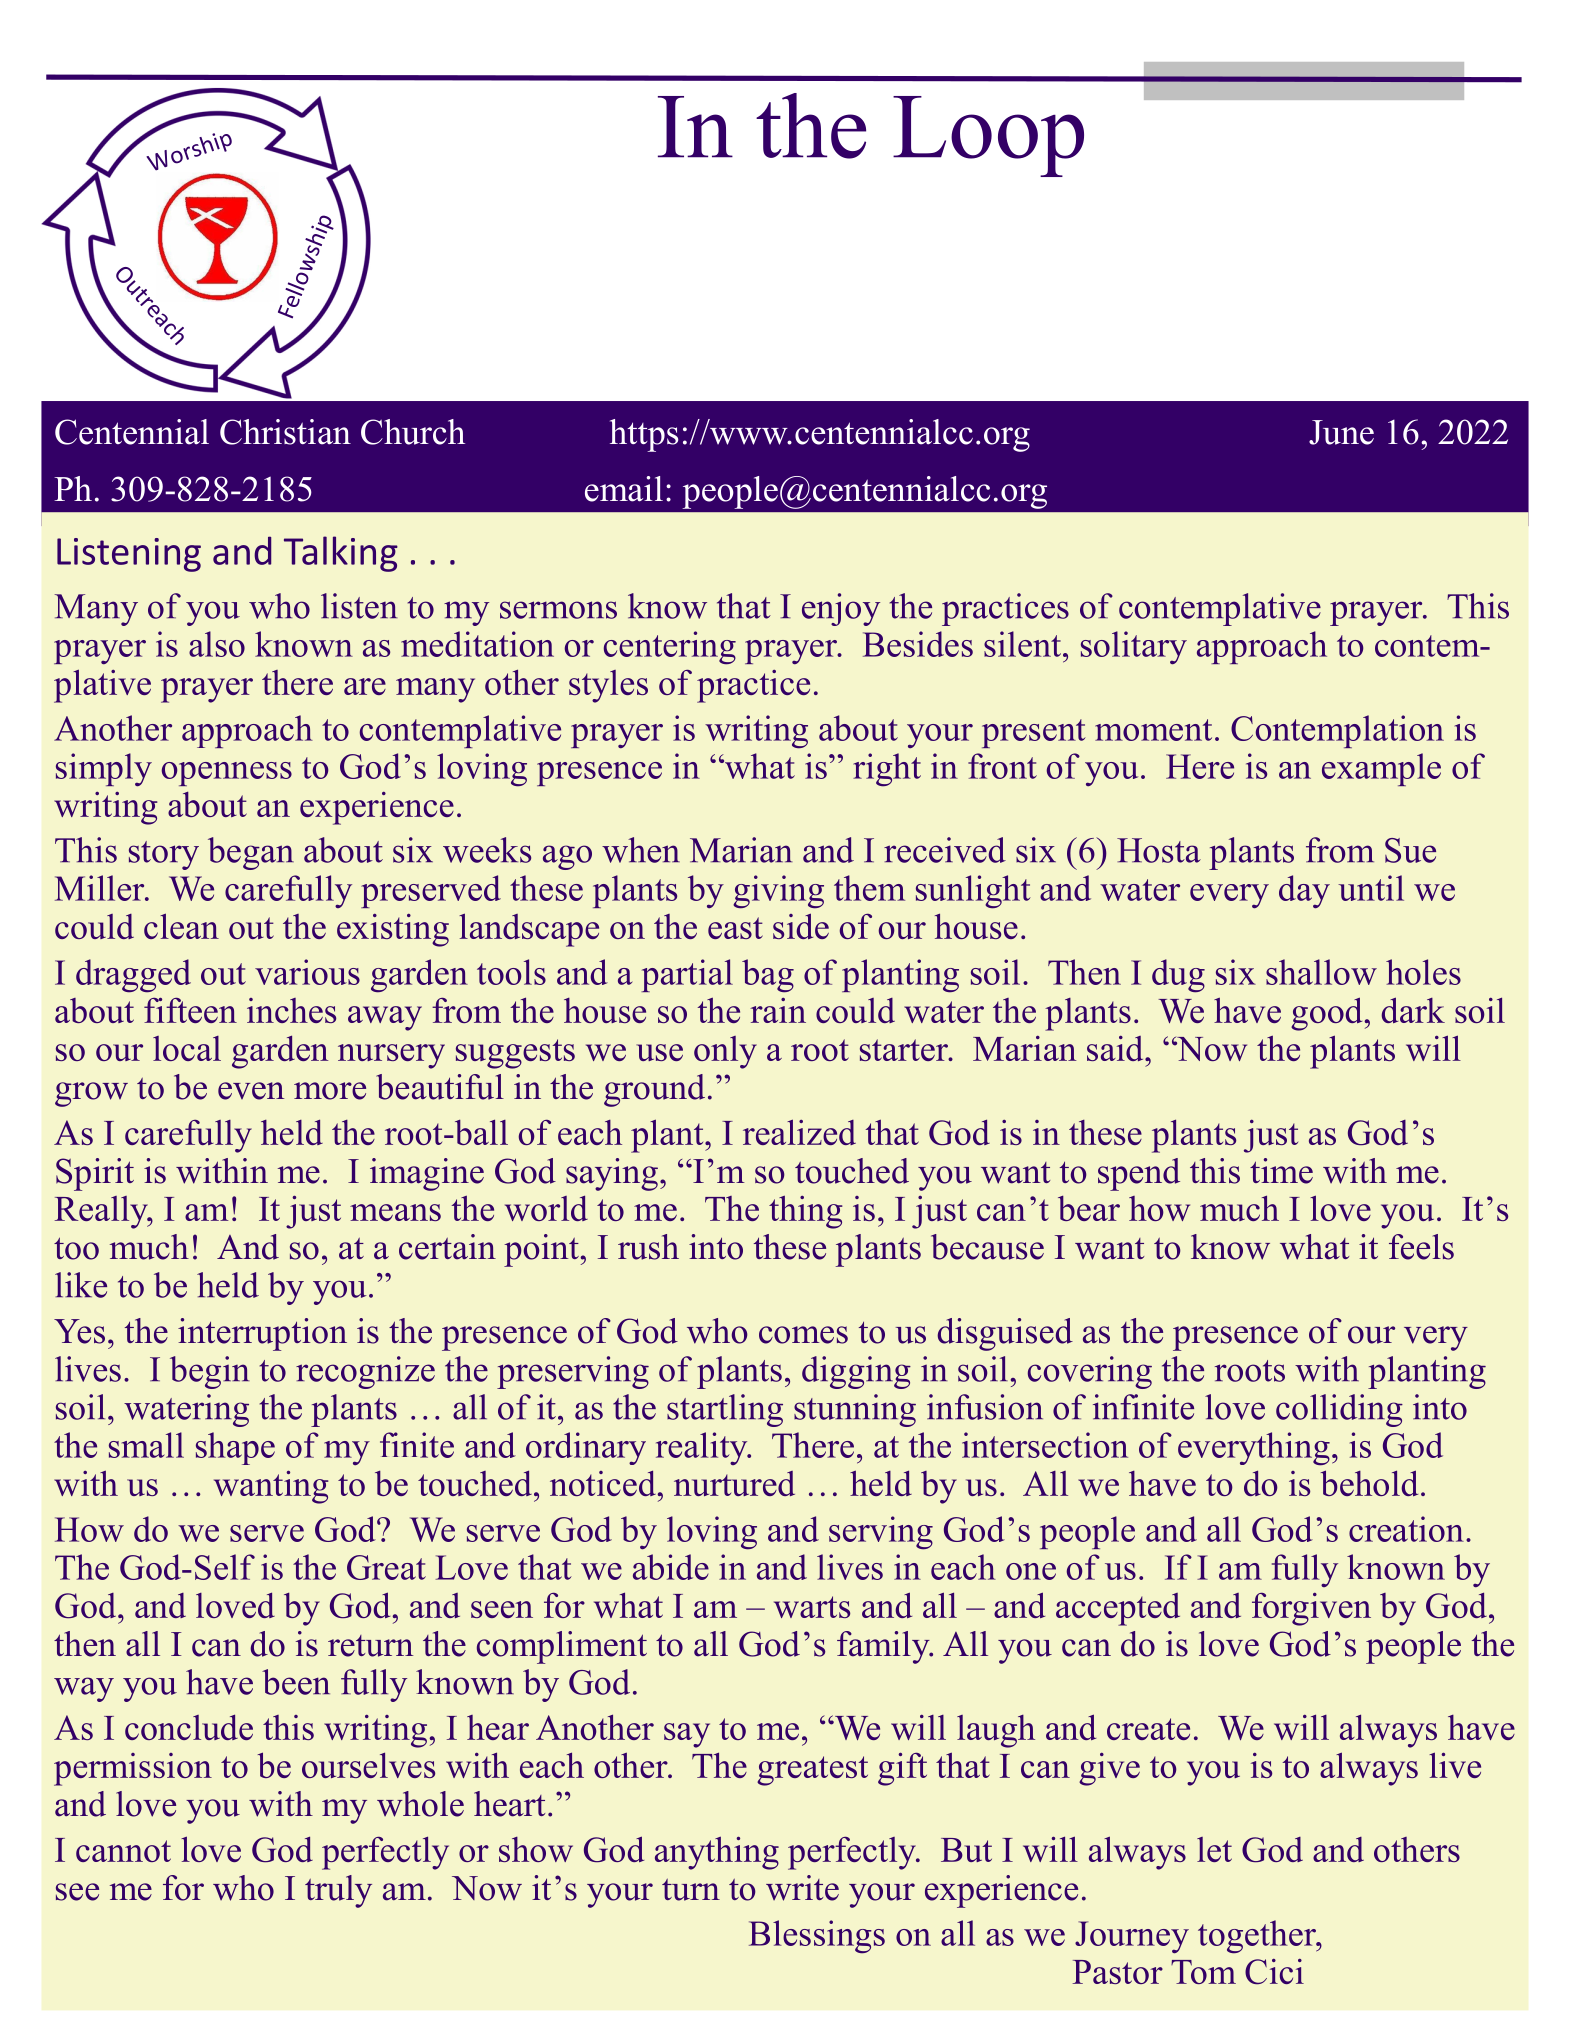 The image size is (1573, 2036). I want to click on Christian, so click(285, 432).
